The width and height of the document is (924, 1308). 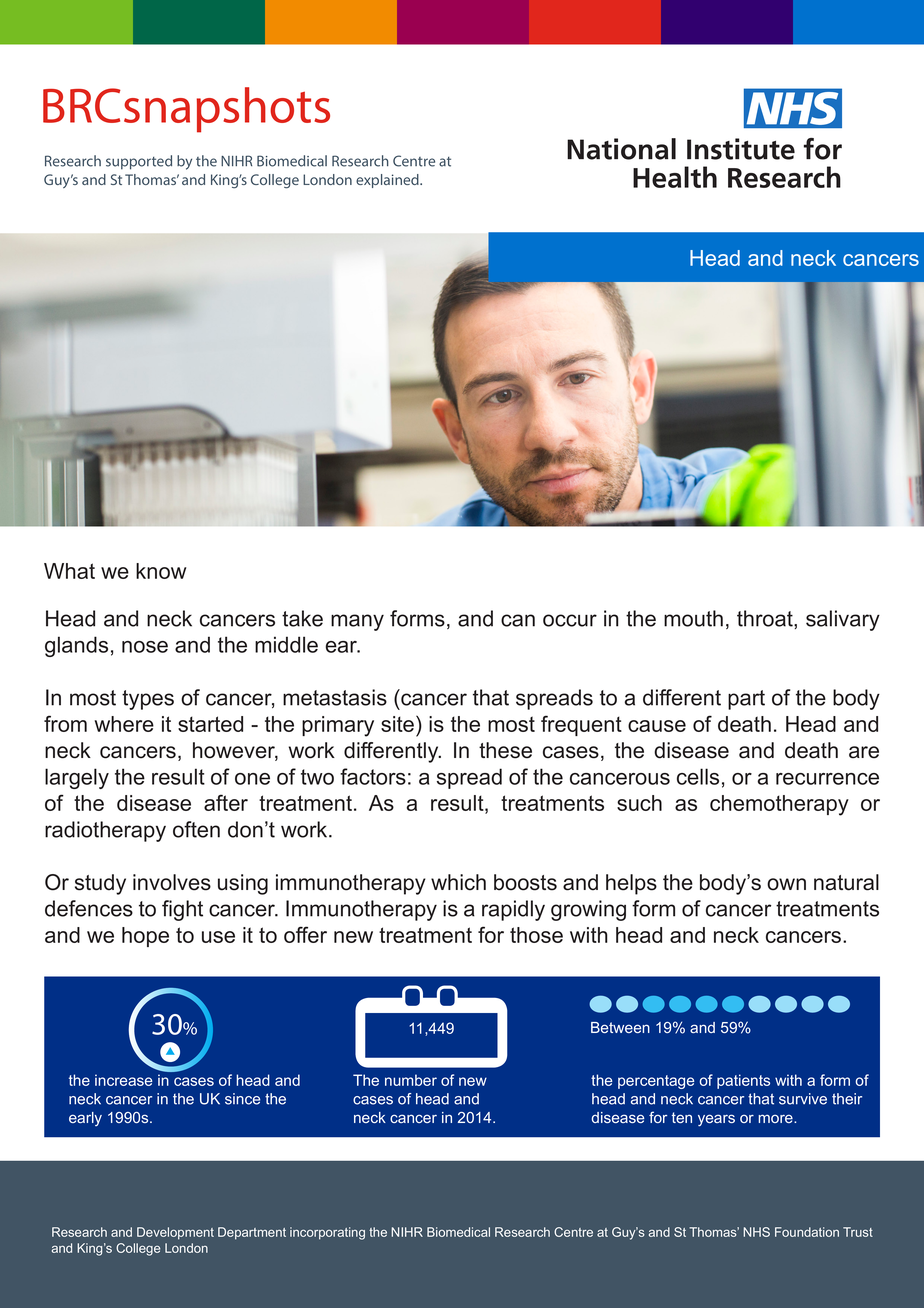 What do you see at coordinates (657, 726) in the document?
I see `cause` at bounding box center [657, 726].
